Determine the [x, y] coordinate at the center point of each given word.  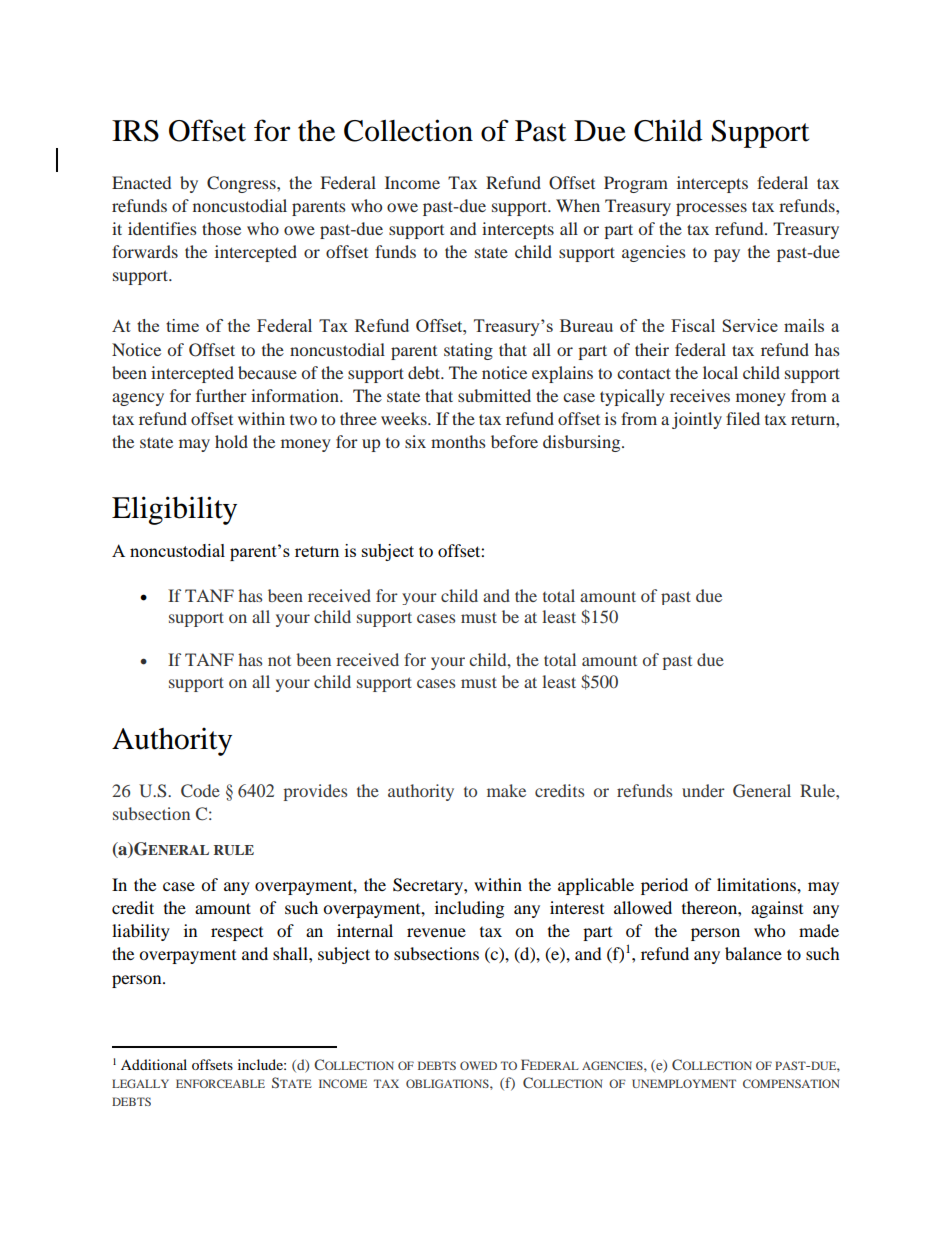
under [703, 790]
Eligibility [174, 510]
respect [237, 934]
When [578, 205]
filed [743, 418]
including [469, 909]
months [458, 441]
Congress [242, 184]
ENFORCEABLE [220, 1083]
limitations [757, 884]
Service [750, 325]
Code [200, 791]
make [506, 790]
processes [711, 209]
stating [468, 351]
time [182, 325]
